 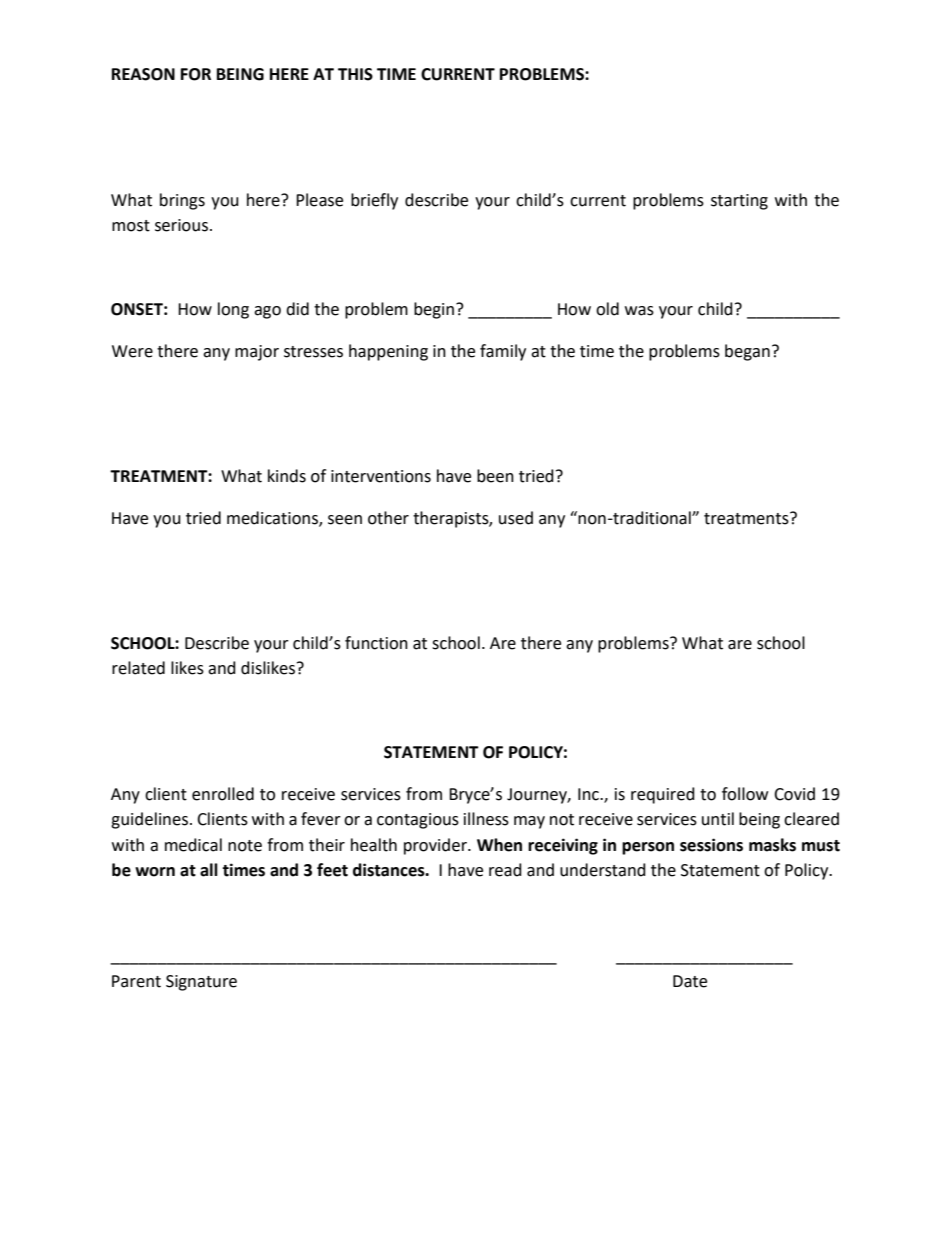 I want to click on Signature, so click(x=201, y=983).
